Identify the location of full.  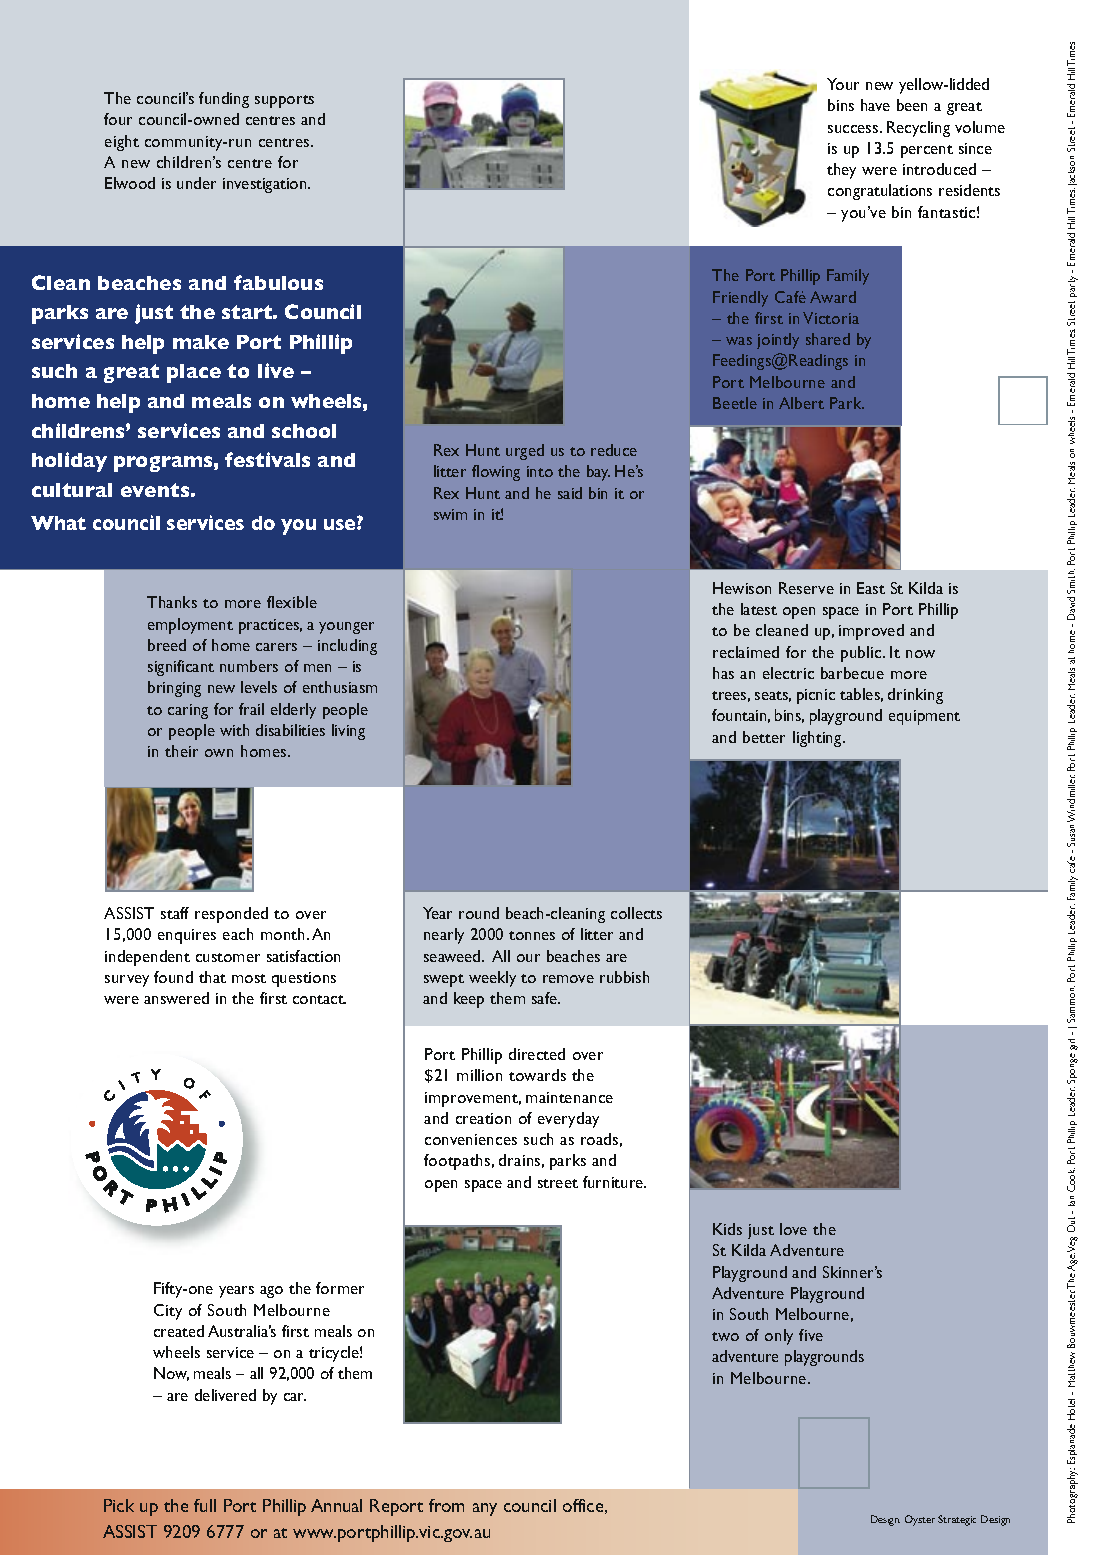
(205, 1505).
